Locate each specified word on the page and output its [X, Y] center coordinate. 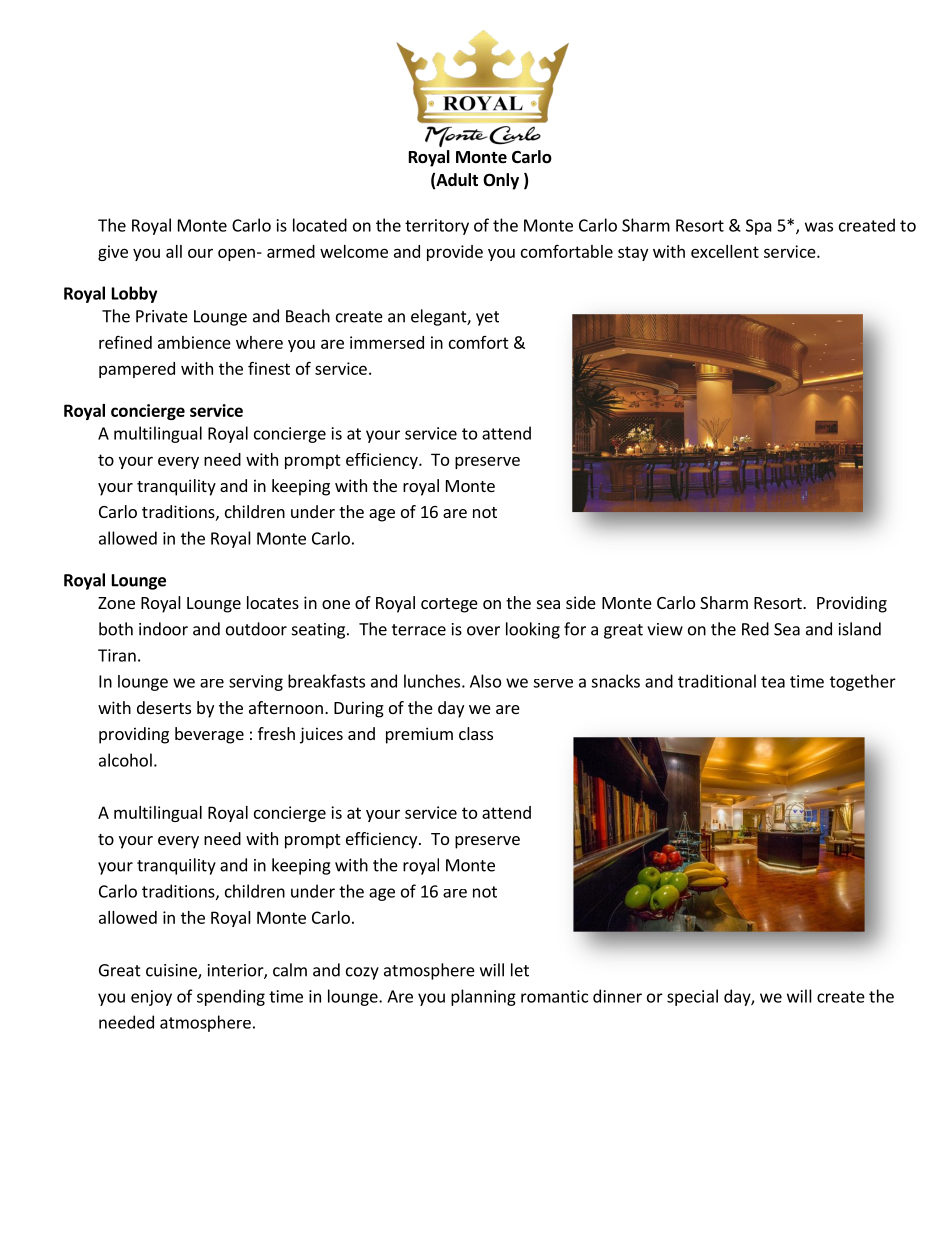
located [320, 225]
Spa [759, 227]
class [476, 733]
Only [501, 181]
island [860, 629]
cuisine [172, 971]
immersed [387, 342]
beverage [209, 735]
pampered [137, 370]
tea [773, 682]
